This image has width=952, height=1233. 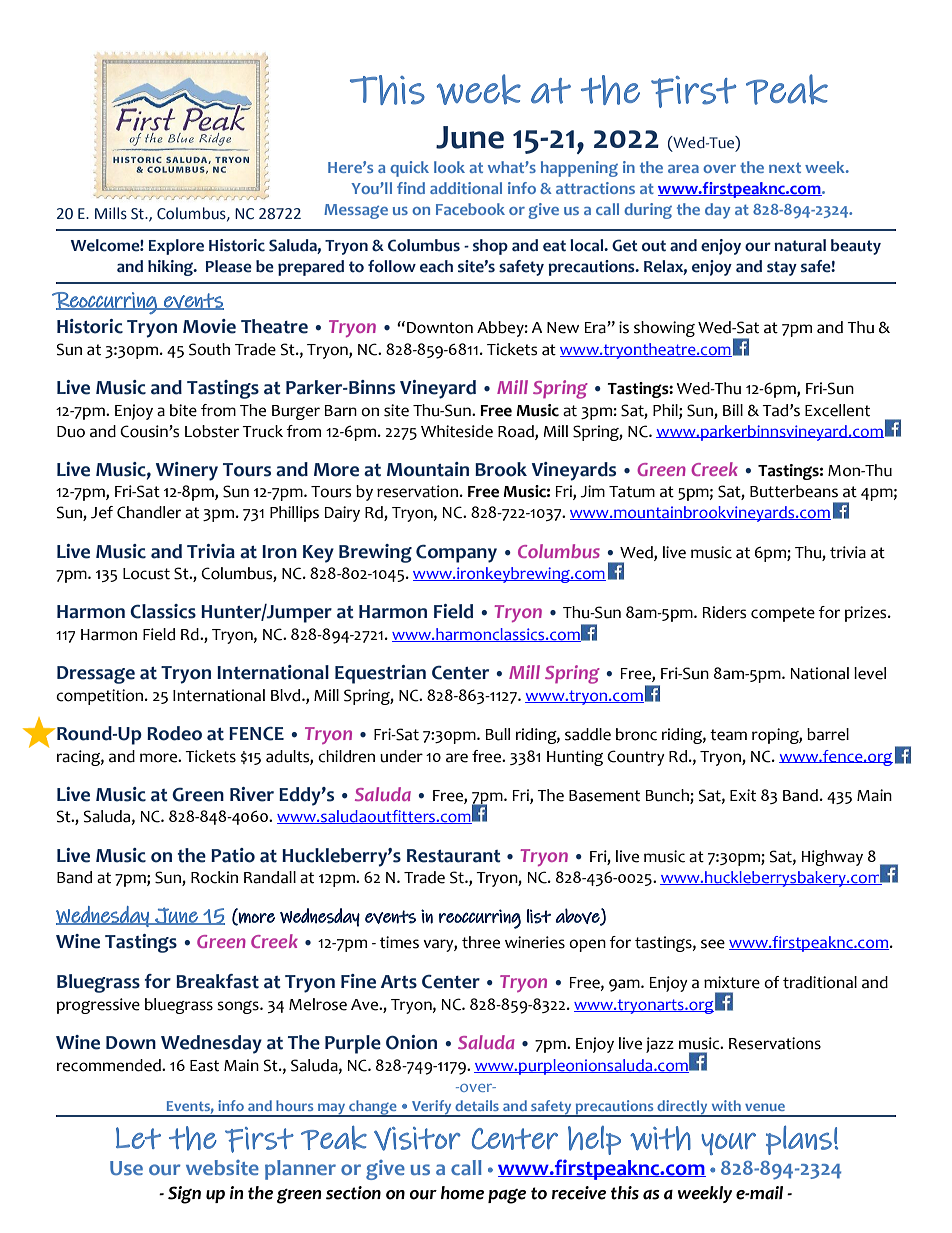 What do you see at coordinates (176, 247) in the image?
I see `Explore` at bounding box center [176, 247].
